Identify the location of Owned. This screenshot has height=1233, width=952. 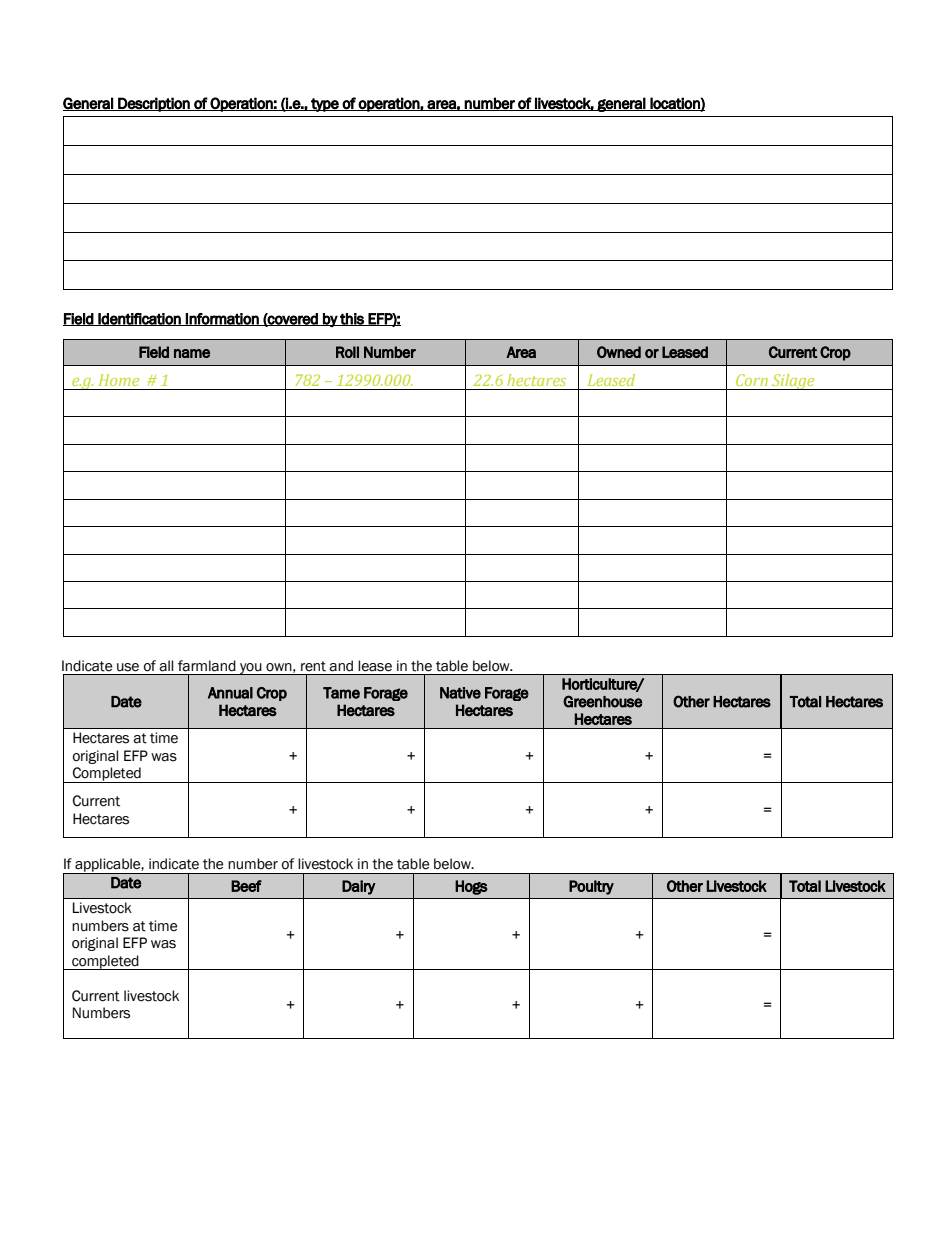
(619, 352).
